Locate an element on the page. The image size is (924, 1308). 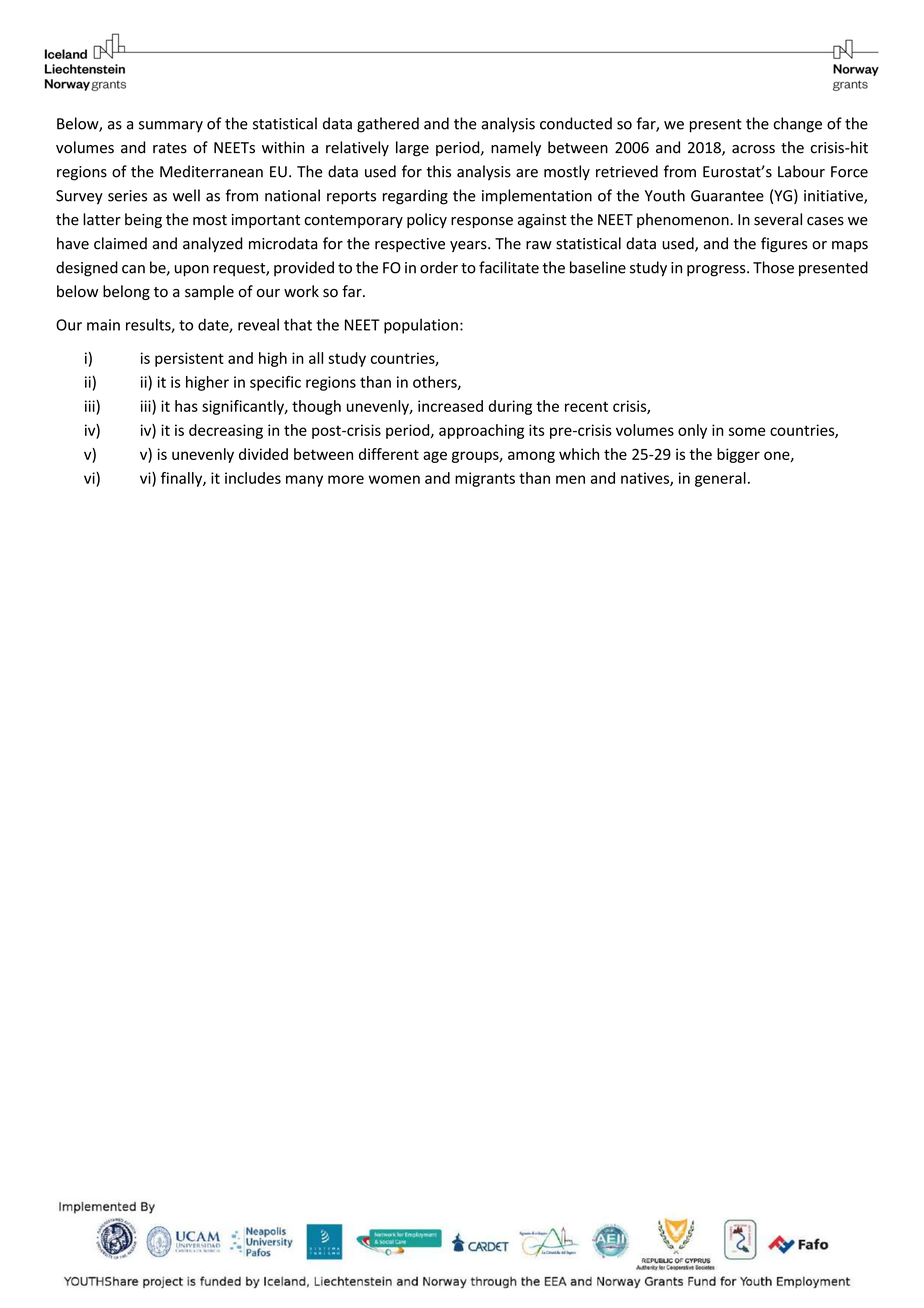
summary is located at coordinates (171, 127).
